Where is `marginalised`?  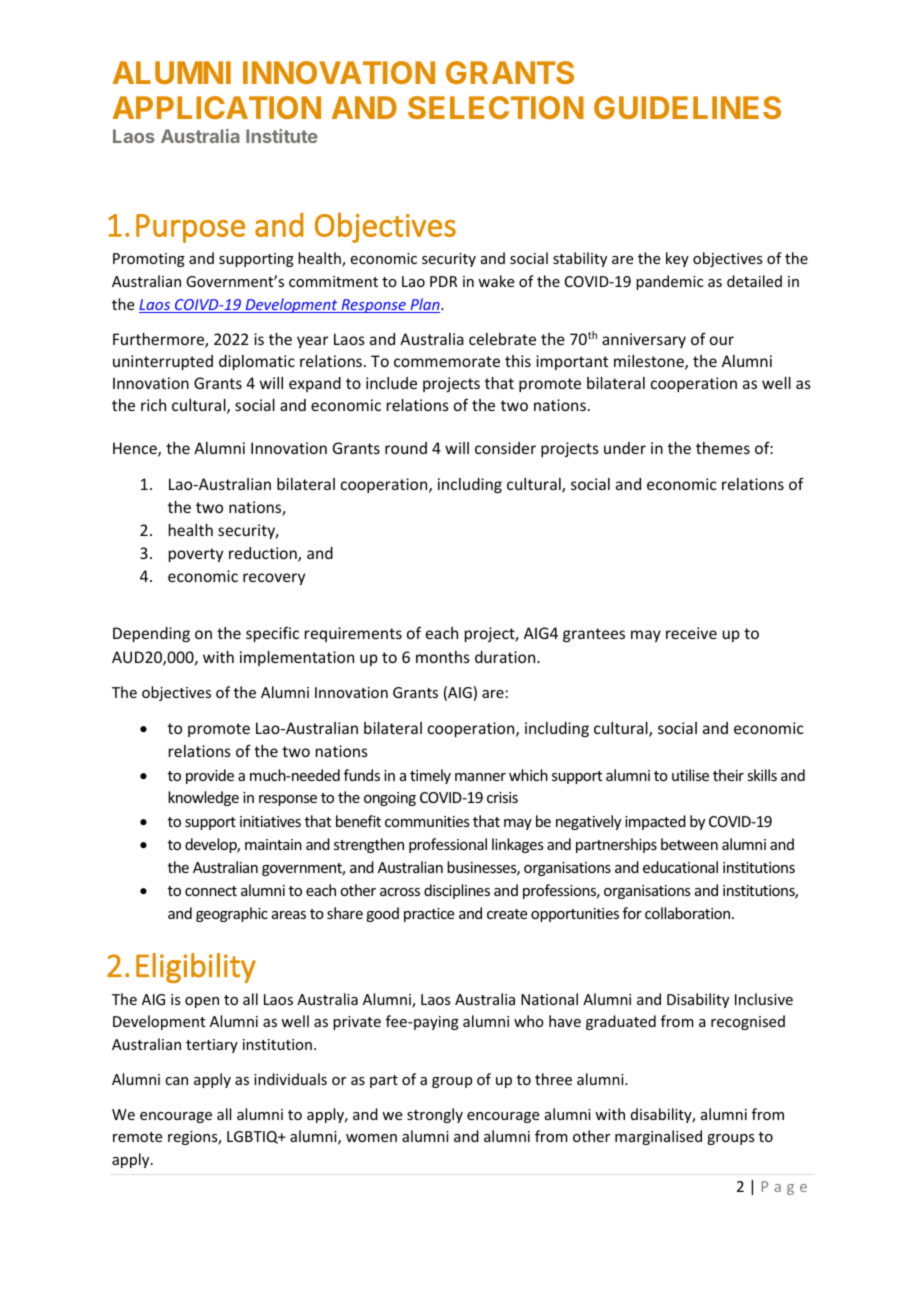 marginalised is located at coordinates (658, 1137).
